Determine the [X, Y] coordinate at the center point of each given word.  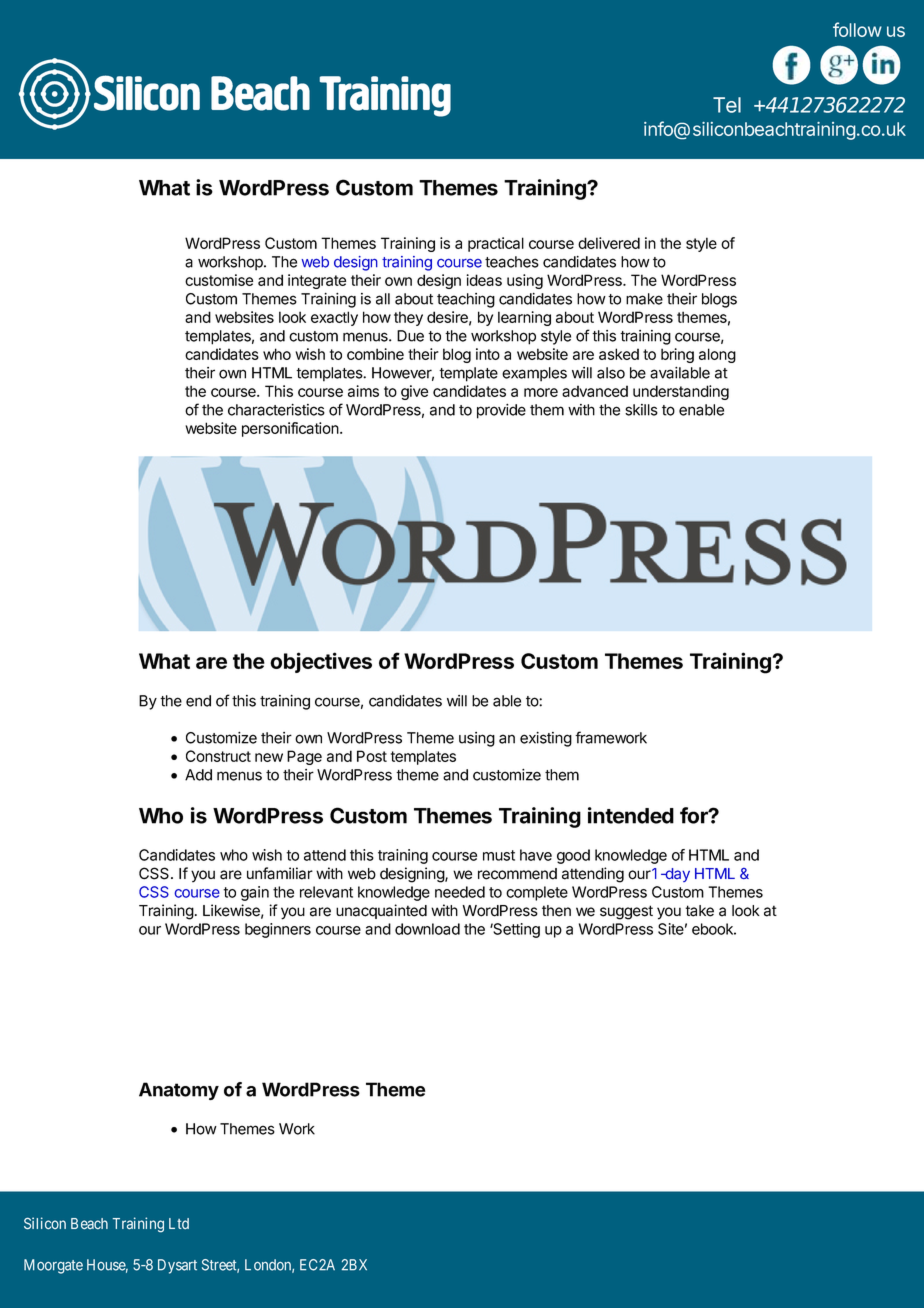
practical [496, 244]
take [699, 911]
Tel [727, 105]
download [427, 929]
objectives [321, 662]
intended [631, 815]
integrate [317, 281]
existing [546, 739]
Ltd [179, 1223]
